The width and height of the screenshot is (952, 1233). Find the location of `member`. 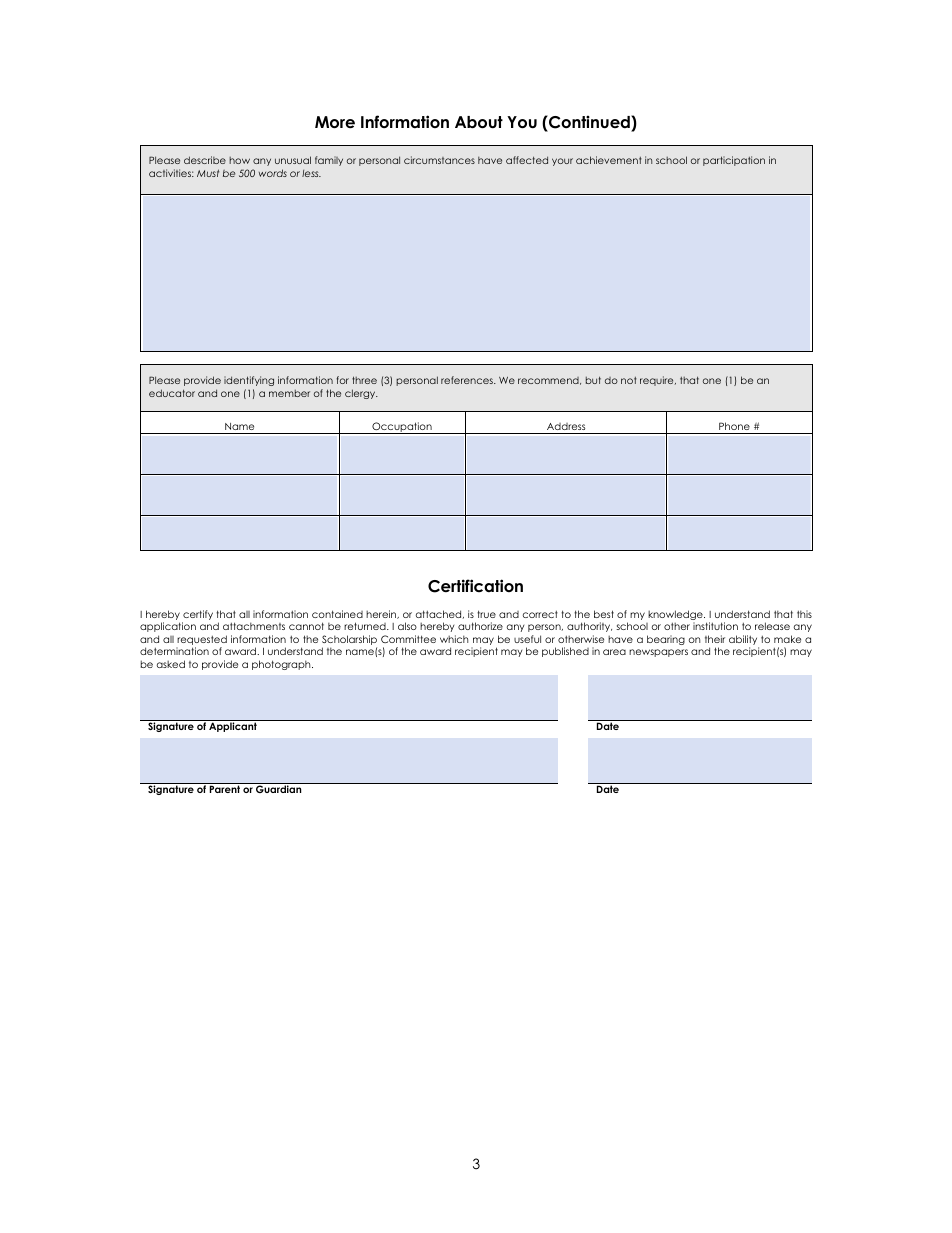

member is located at coordinates (289, 393).
